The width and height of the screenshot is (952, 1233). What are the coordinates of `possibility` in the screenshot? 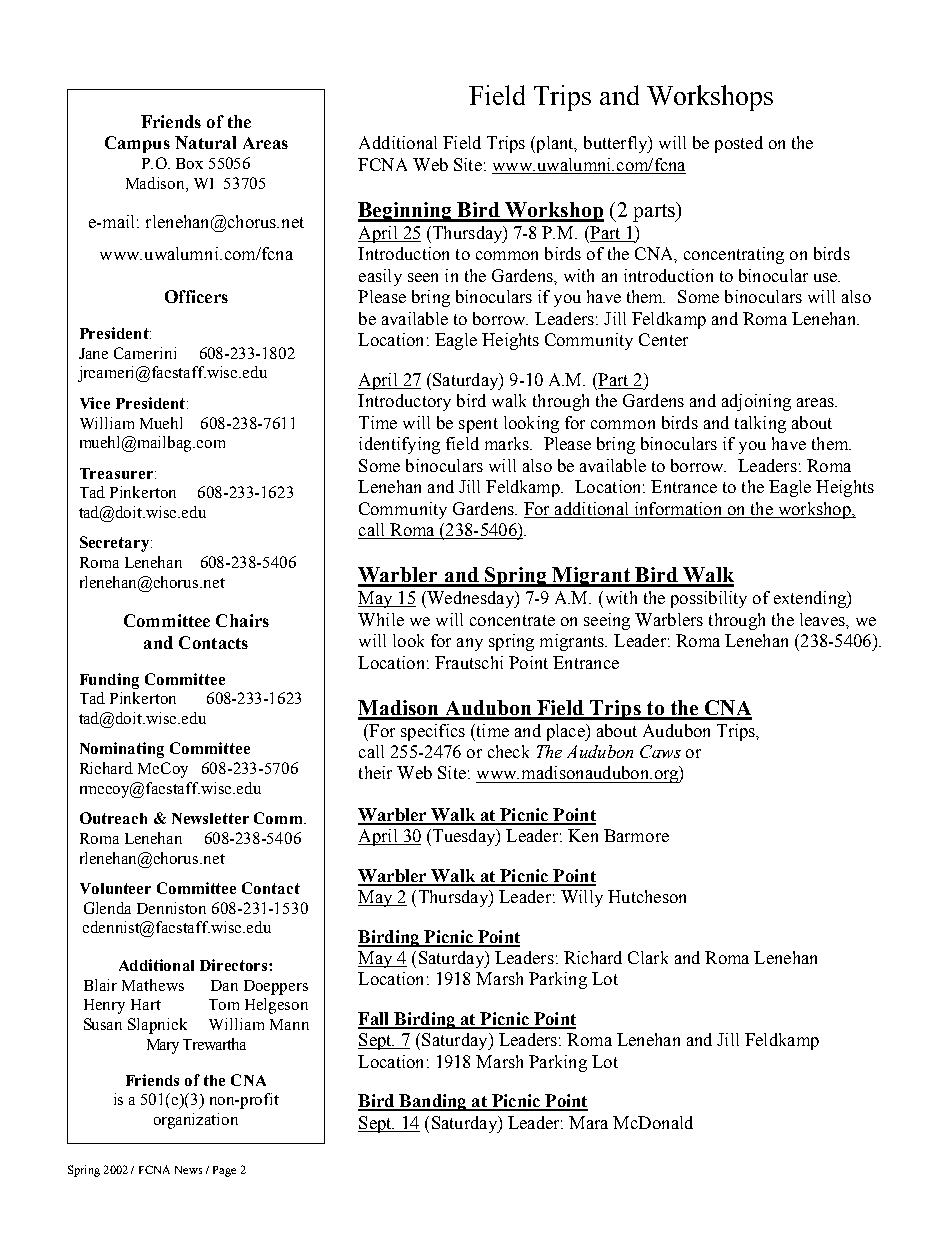 It's located at (709, 599).
